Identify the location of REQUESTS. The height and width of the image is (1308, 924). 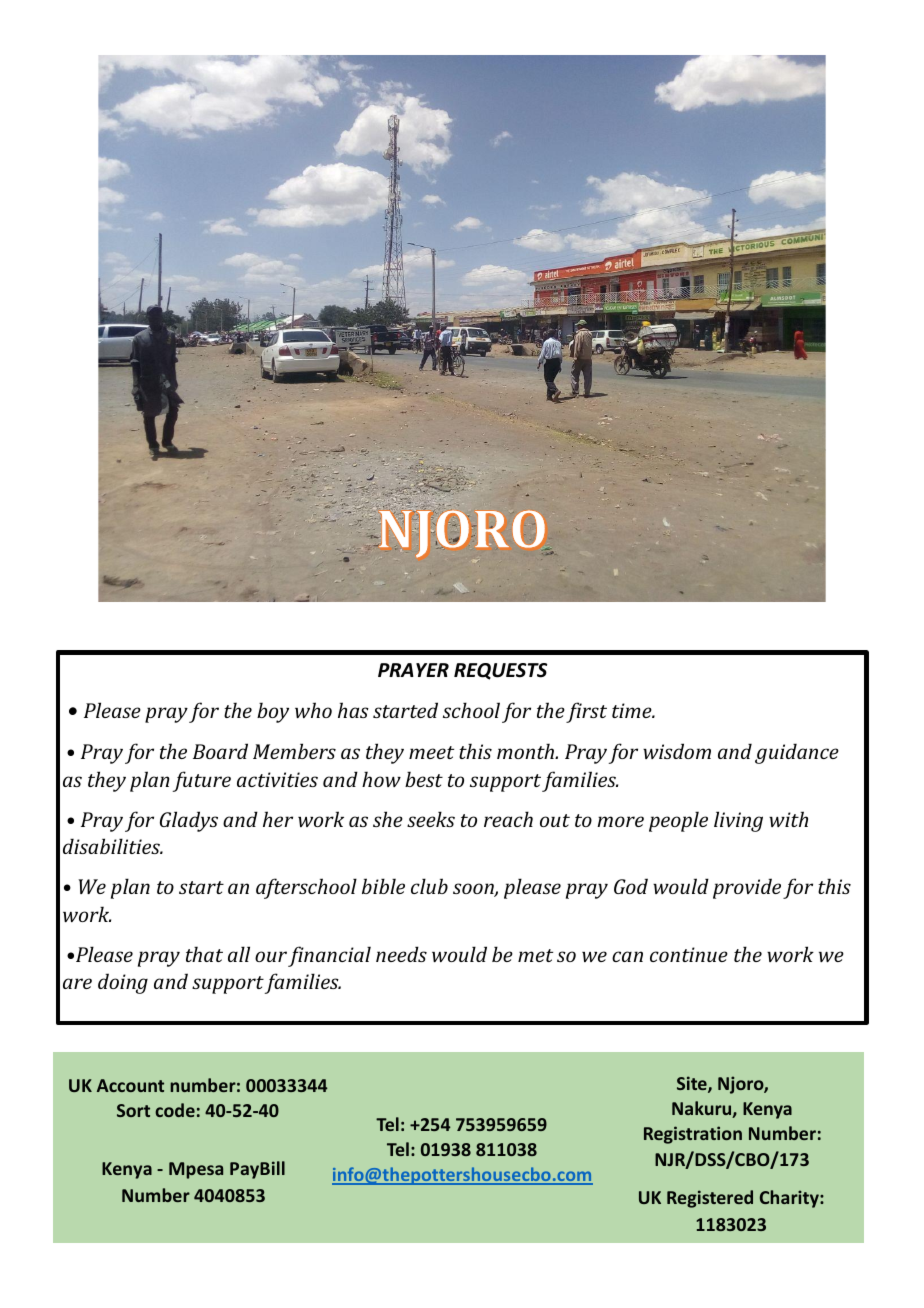
(500, 671).
